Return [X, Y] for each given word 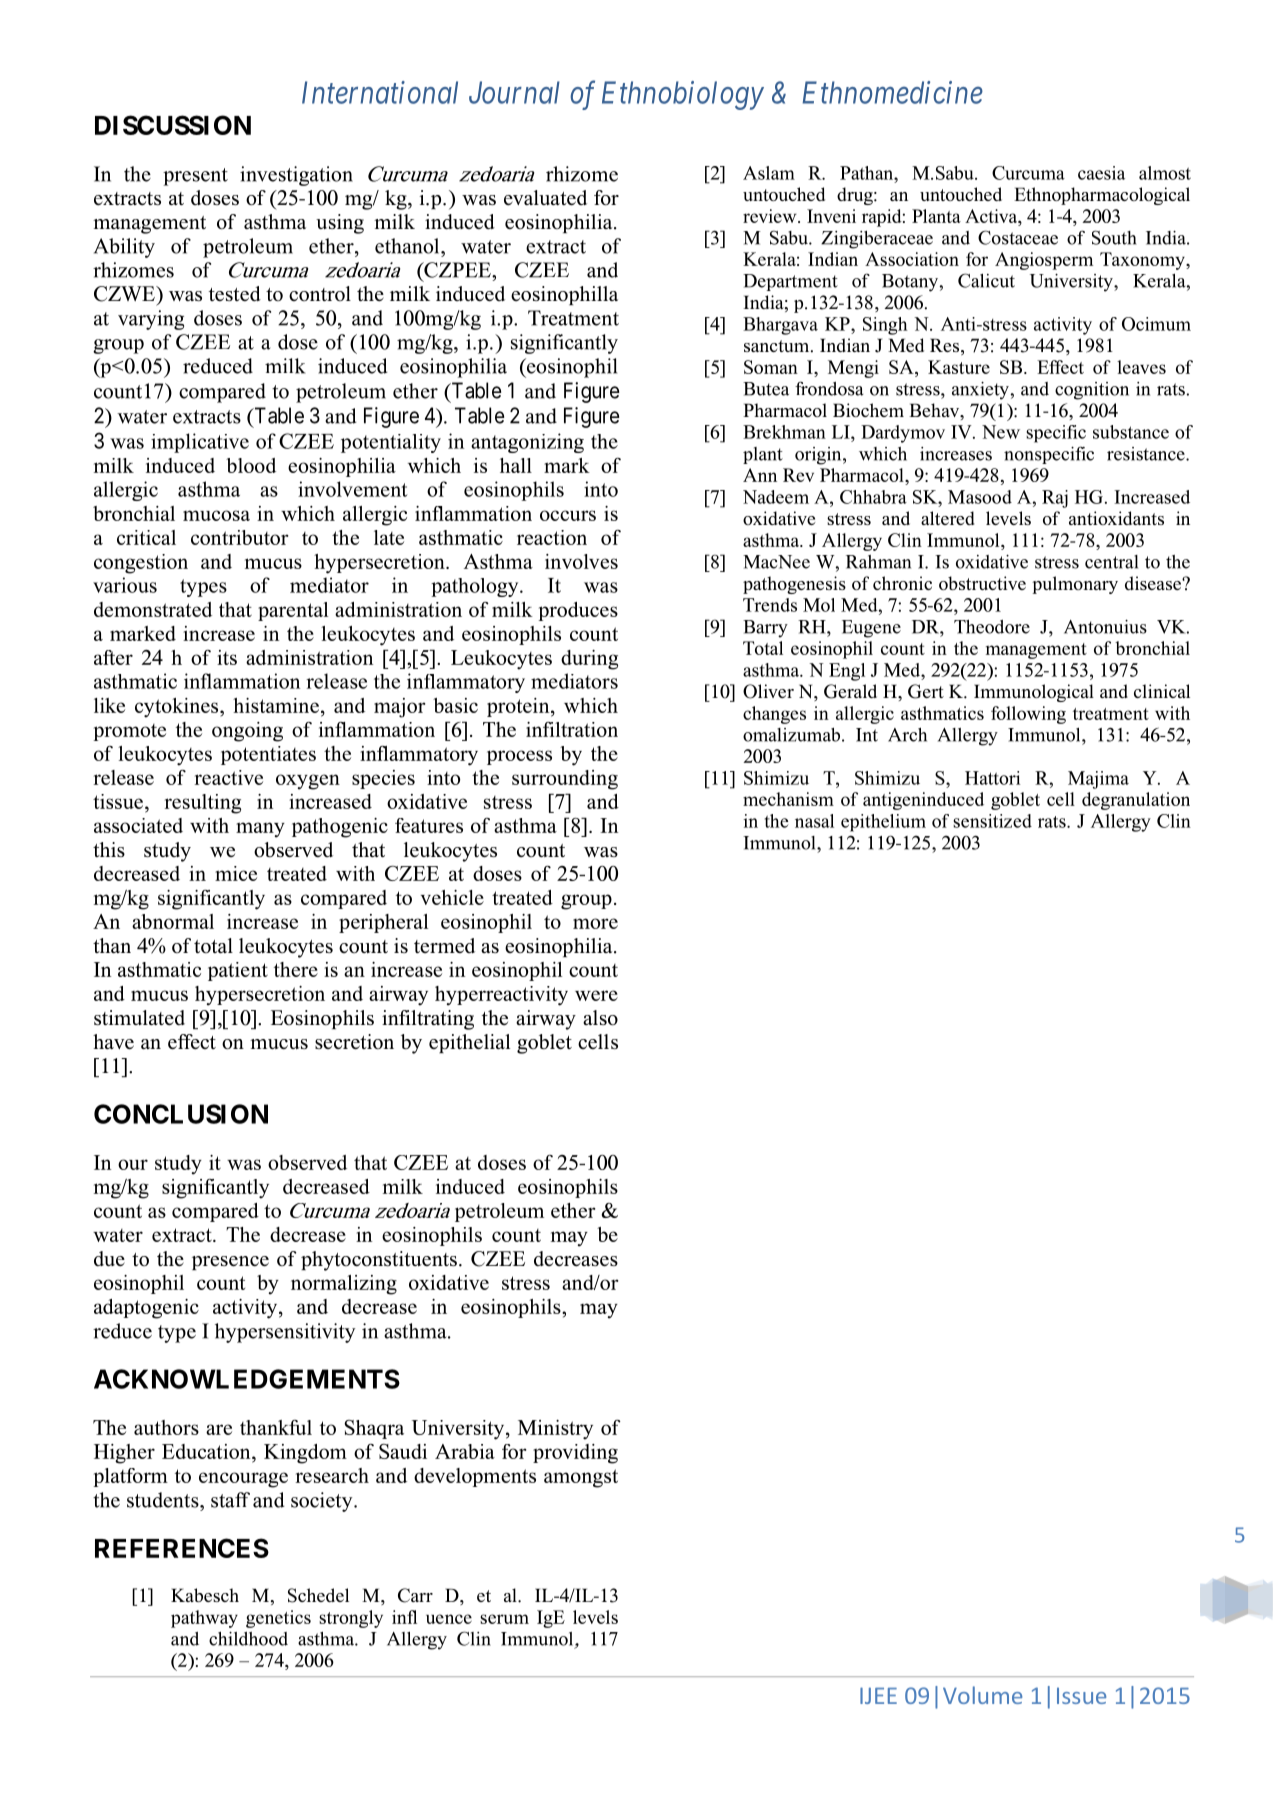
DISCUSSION [173, 125]
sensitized [992, 821]
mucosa [216, 515]
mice [236, 873]
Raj [1055, 499]
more [595, 923]
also [600, 1018]
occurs [568, 515]
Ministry [555, 1430]
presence [230, 1263]
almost [1165, 173]
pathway [204, 1619]
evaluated [545, 198]
